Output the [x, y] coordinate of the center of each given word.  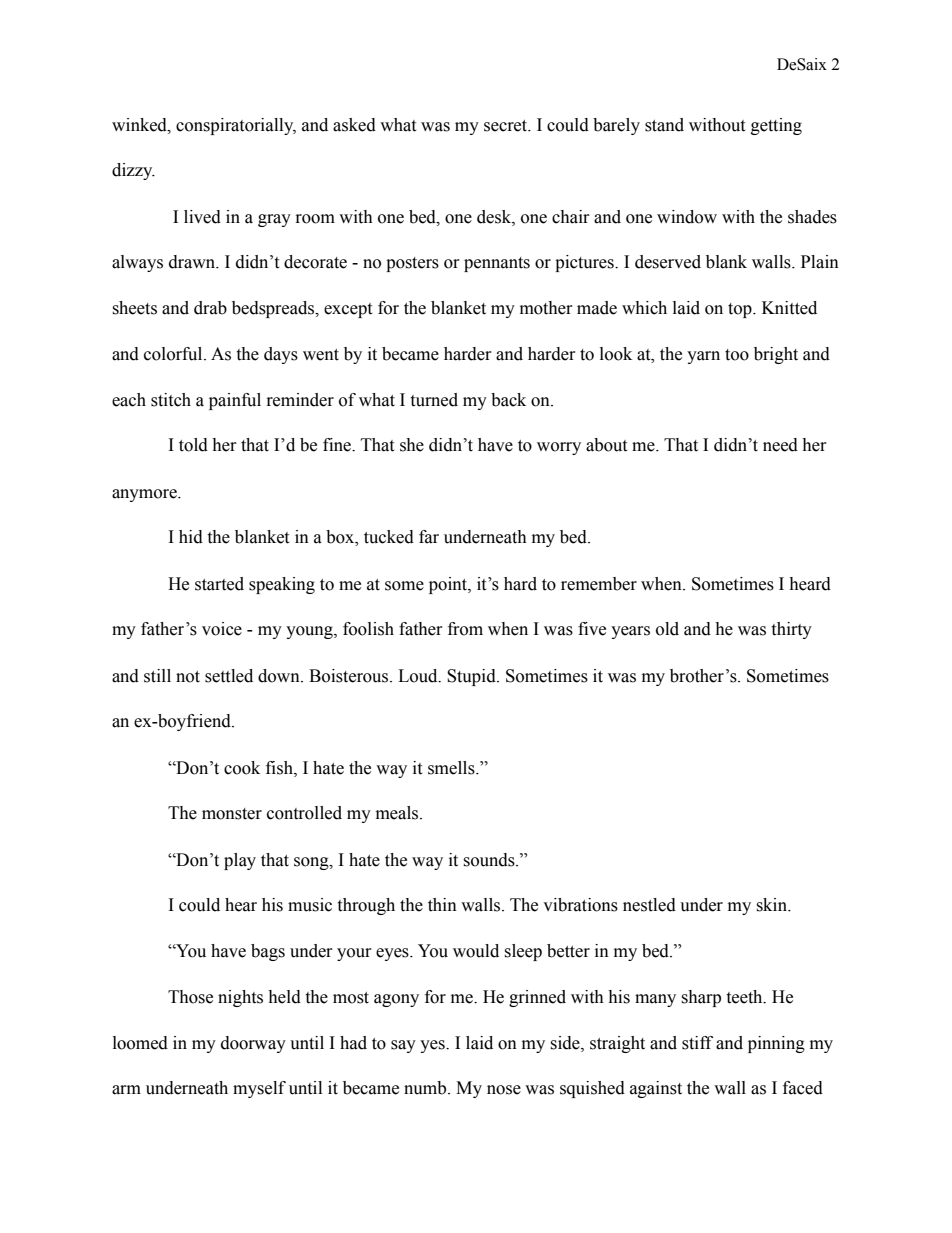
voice [222, 629]
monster [232, 814]
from [465, 629]
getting [776, 126]
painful [235, 401]
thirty [791, 630]
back [508, 400]
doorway [253, 1044]
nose [504, 1090]
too [737, 355]
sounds [490, 860]
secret [507, 126]
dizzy [133, 171]
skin [773, 905]
